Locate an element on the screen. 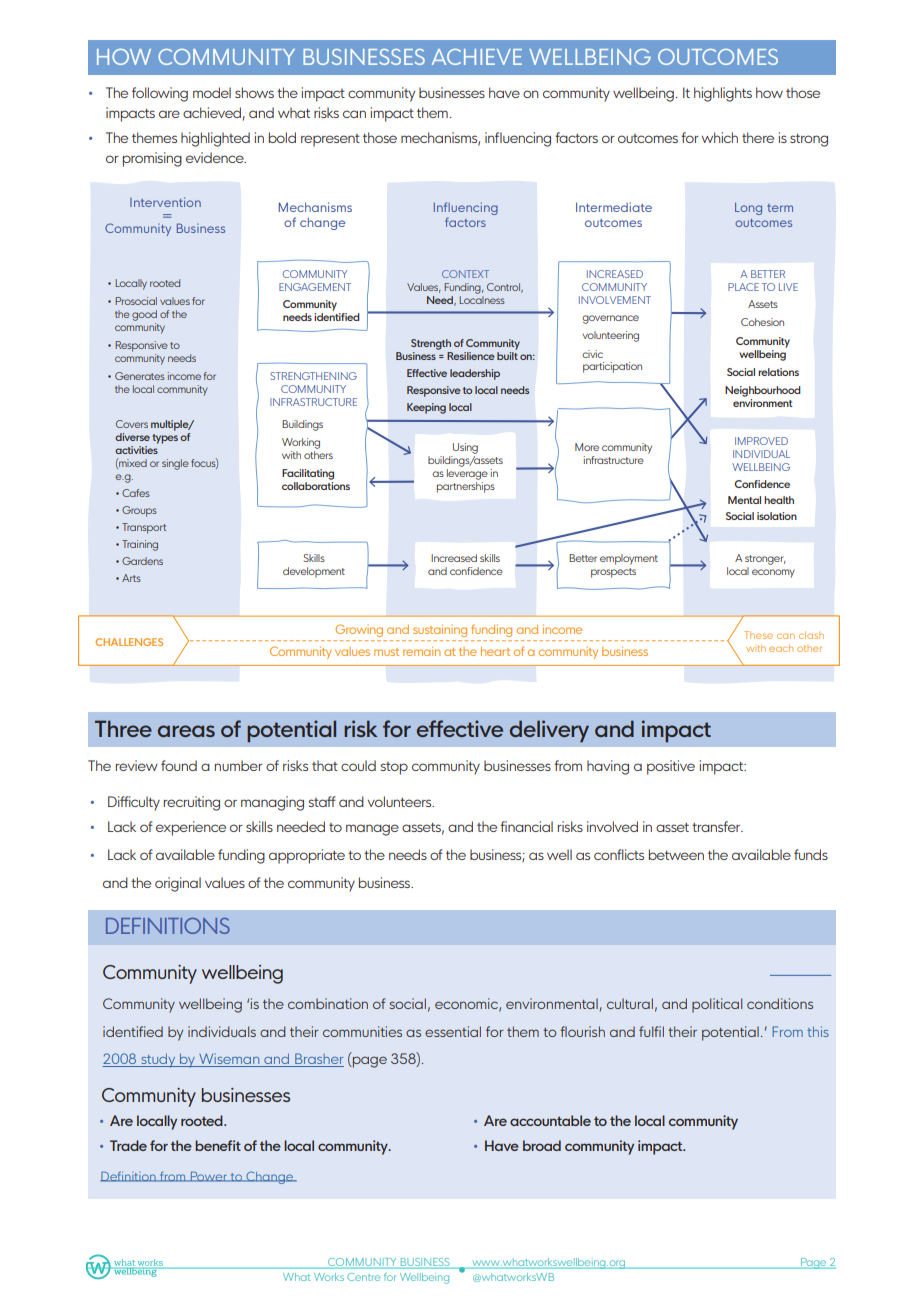 This screenshot has height=1308, width=924. original is located at coordinates (178, 884).
